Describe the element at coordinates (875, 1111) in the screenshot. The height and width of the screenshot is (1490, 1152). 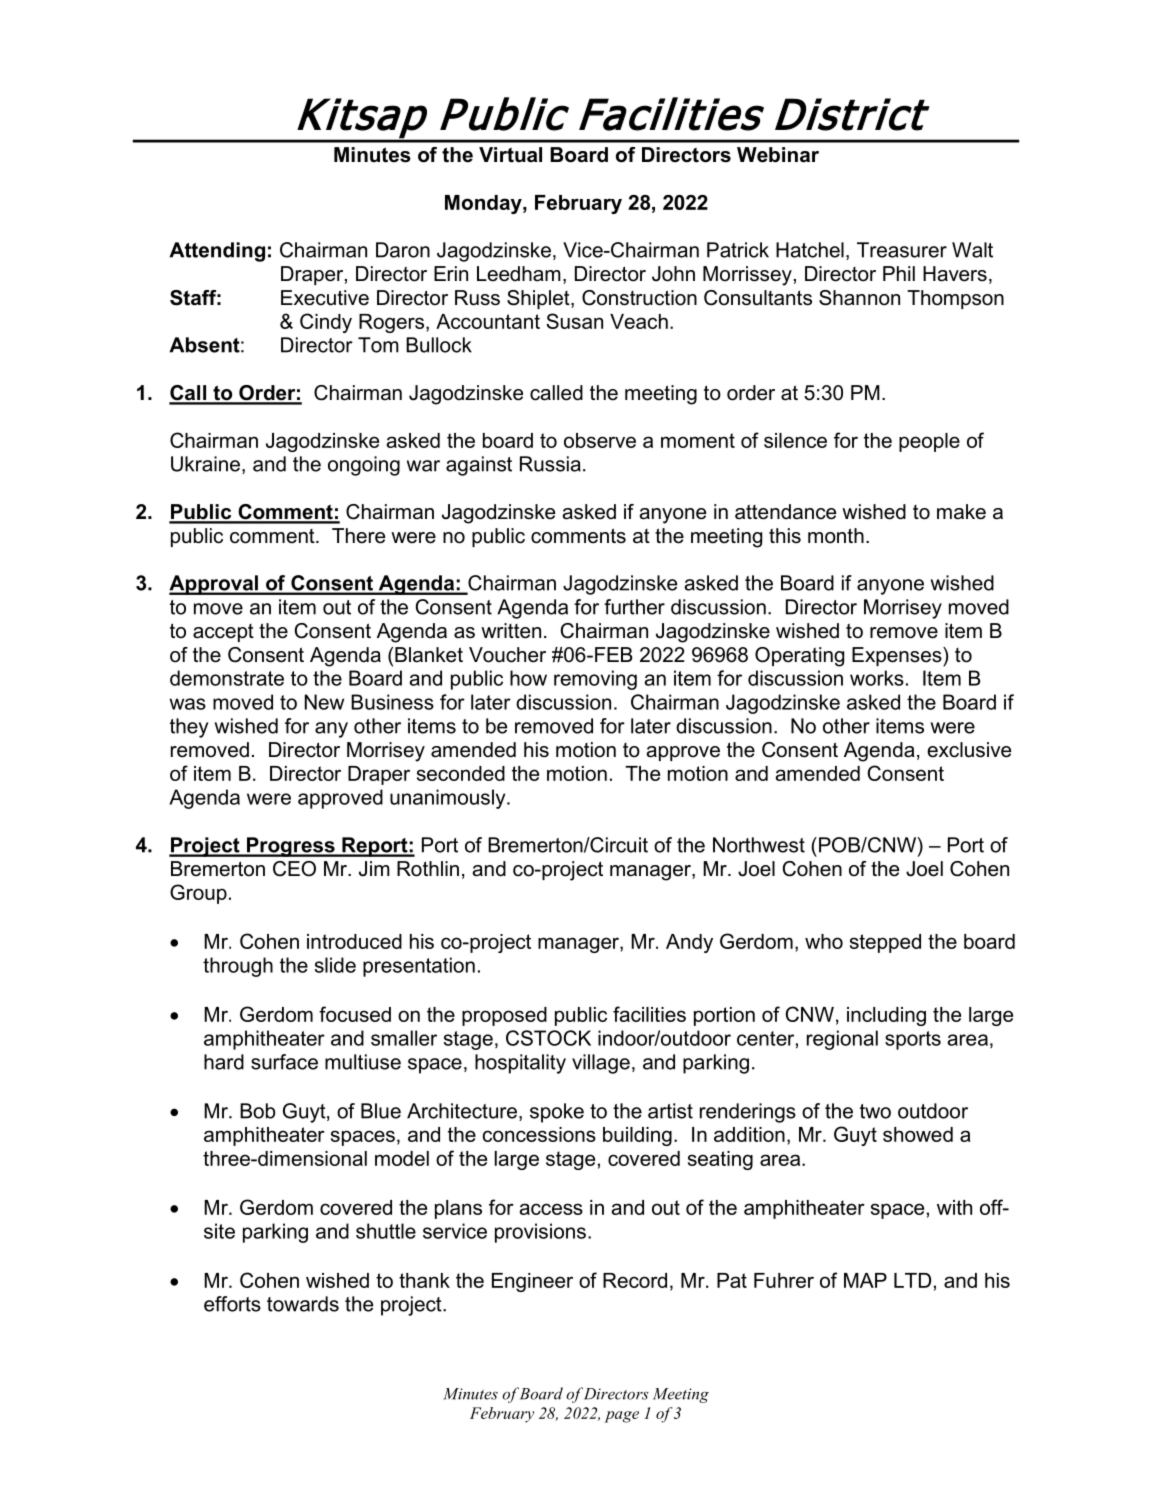
I see `two` at that location.
